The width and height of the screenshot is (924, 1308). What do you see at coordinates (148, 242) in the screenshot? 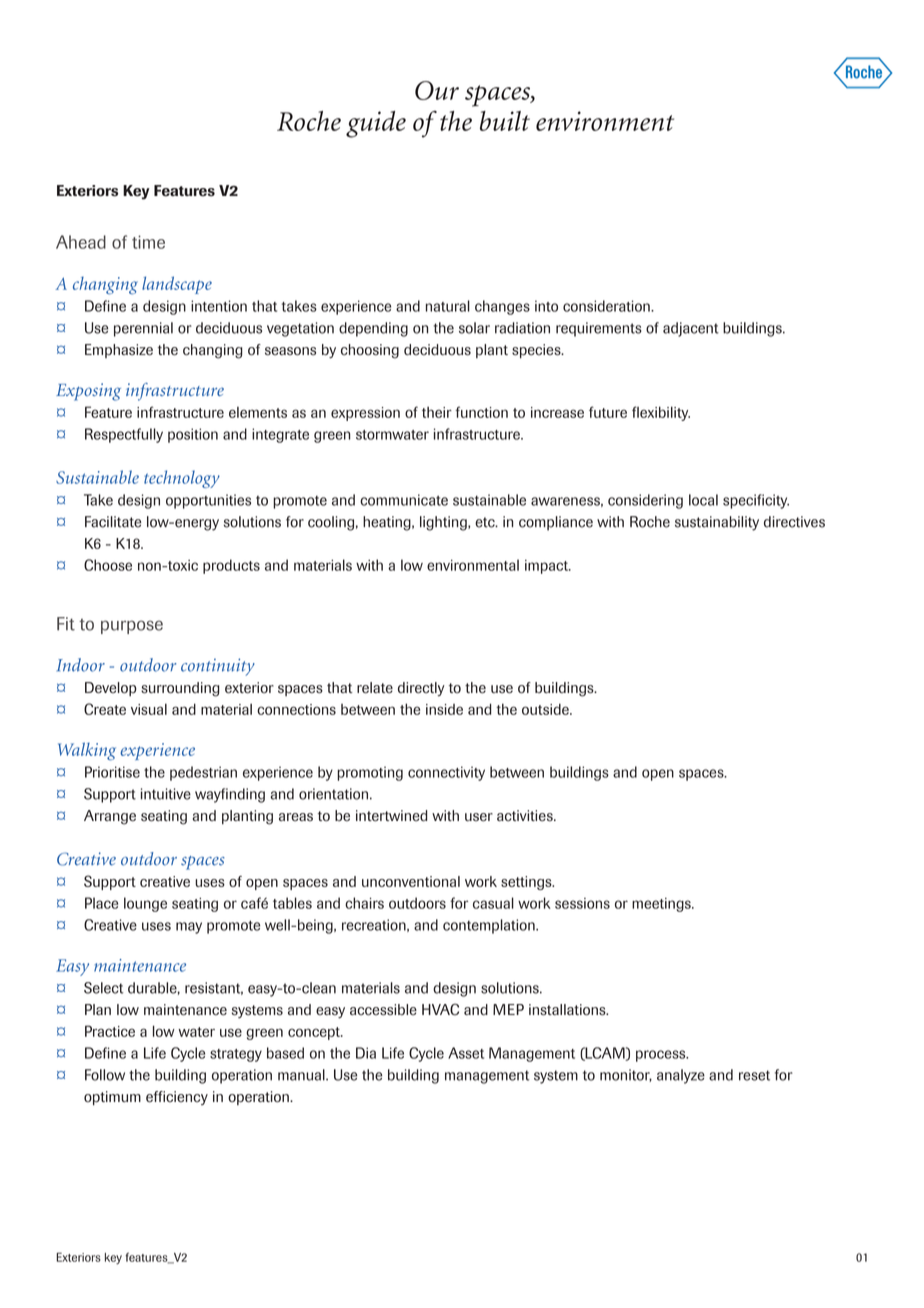
I see `time` at bounding box center [148, 242].
